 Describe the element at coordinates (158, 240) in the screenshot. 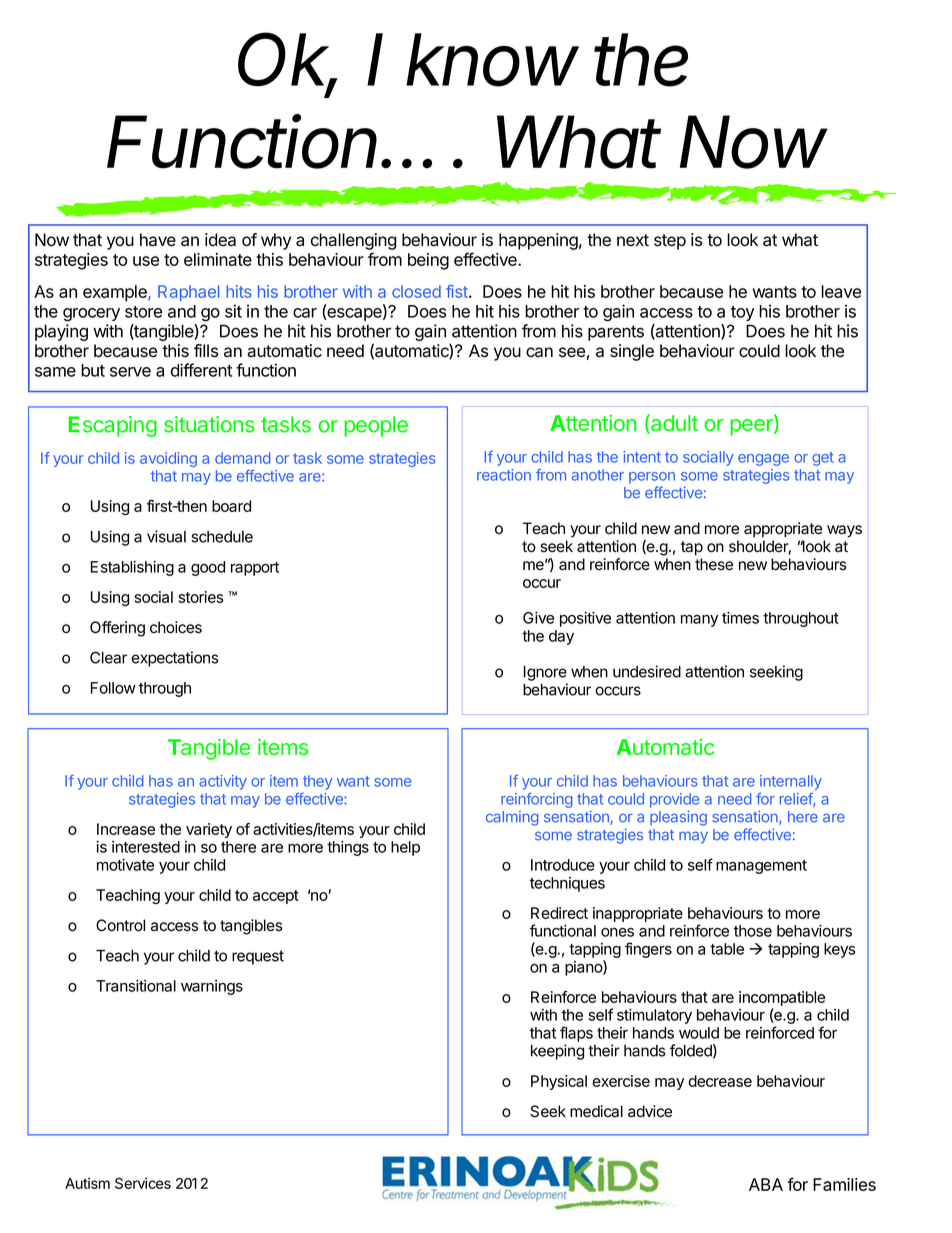

I see `have` at that location.
